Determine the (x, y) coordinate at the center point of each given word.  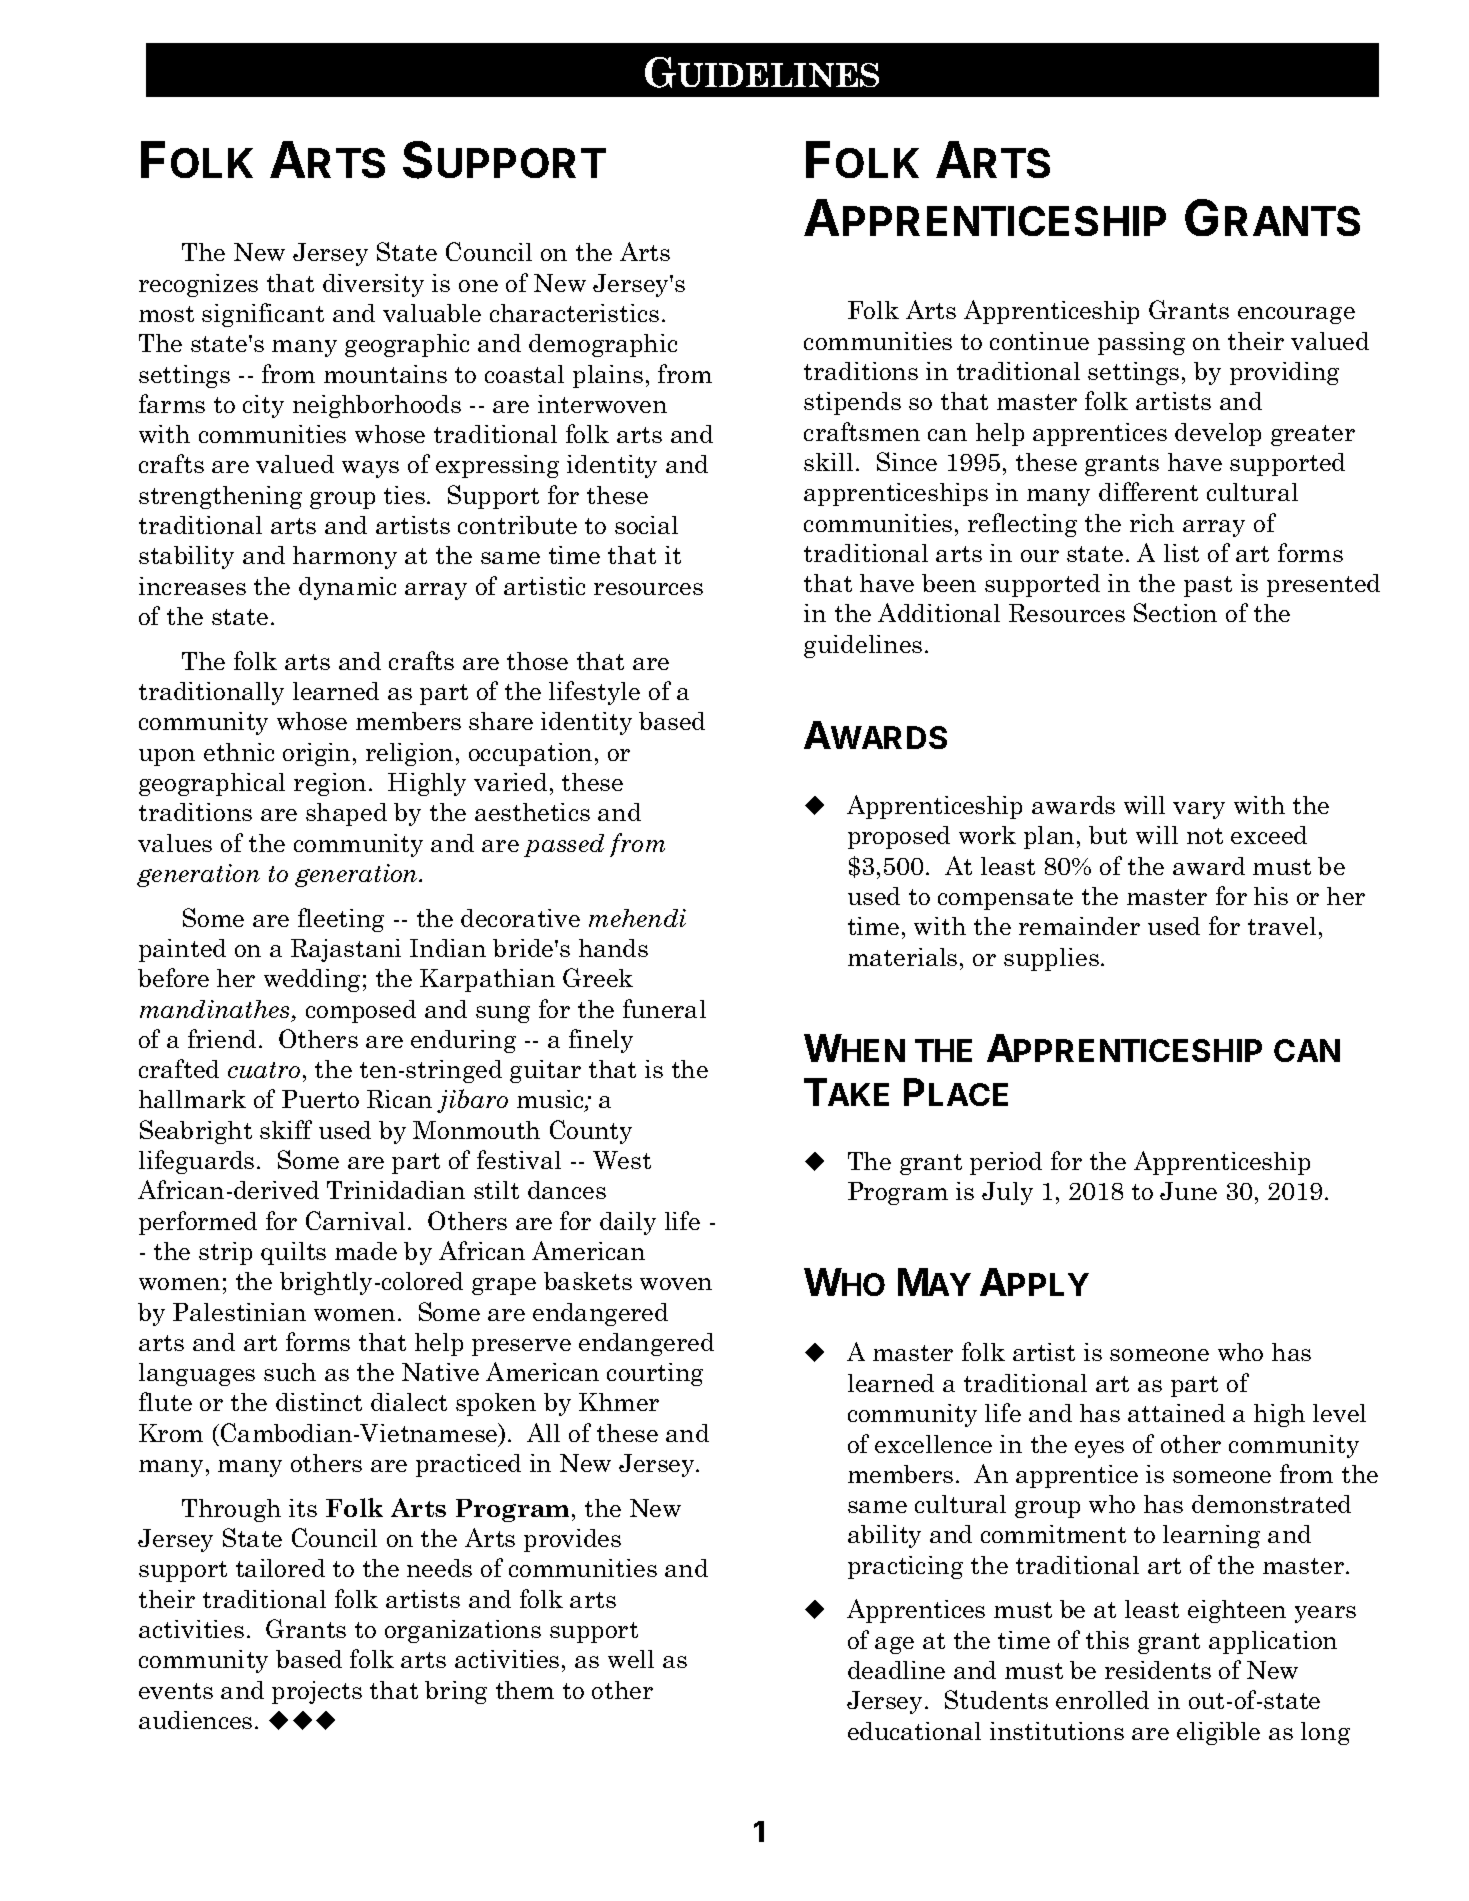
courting (655, 1374)
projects (317, 1692)
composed (361, 1011)
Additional (939, 612)
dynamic (347, 588)
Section (1175, 612)
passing (1141, 343)
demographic (603, 345)
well (631, 1659)
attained (1176, 1413)
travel (1282, 926)
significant (263, 315)
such (290, 1372)
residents (1158, 1670)
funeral (664, 1008)
